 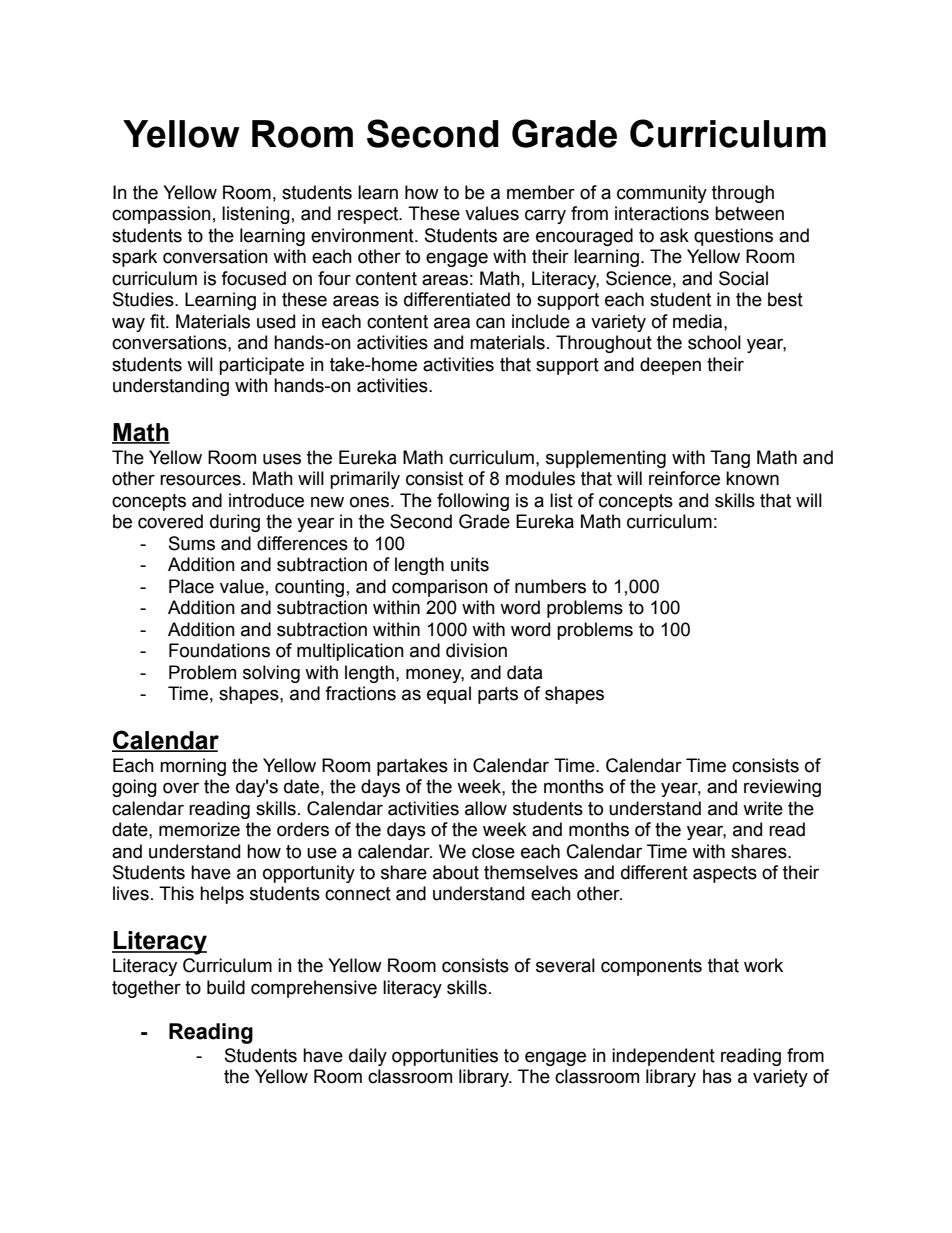 I want to click on build, so click(x=226, y=987).
